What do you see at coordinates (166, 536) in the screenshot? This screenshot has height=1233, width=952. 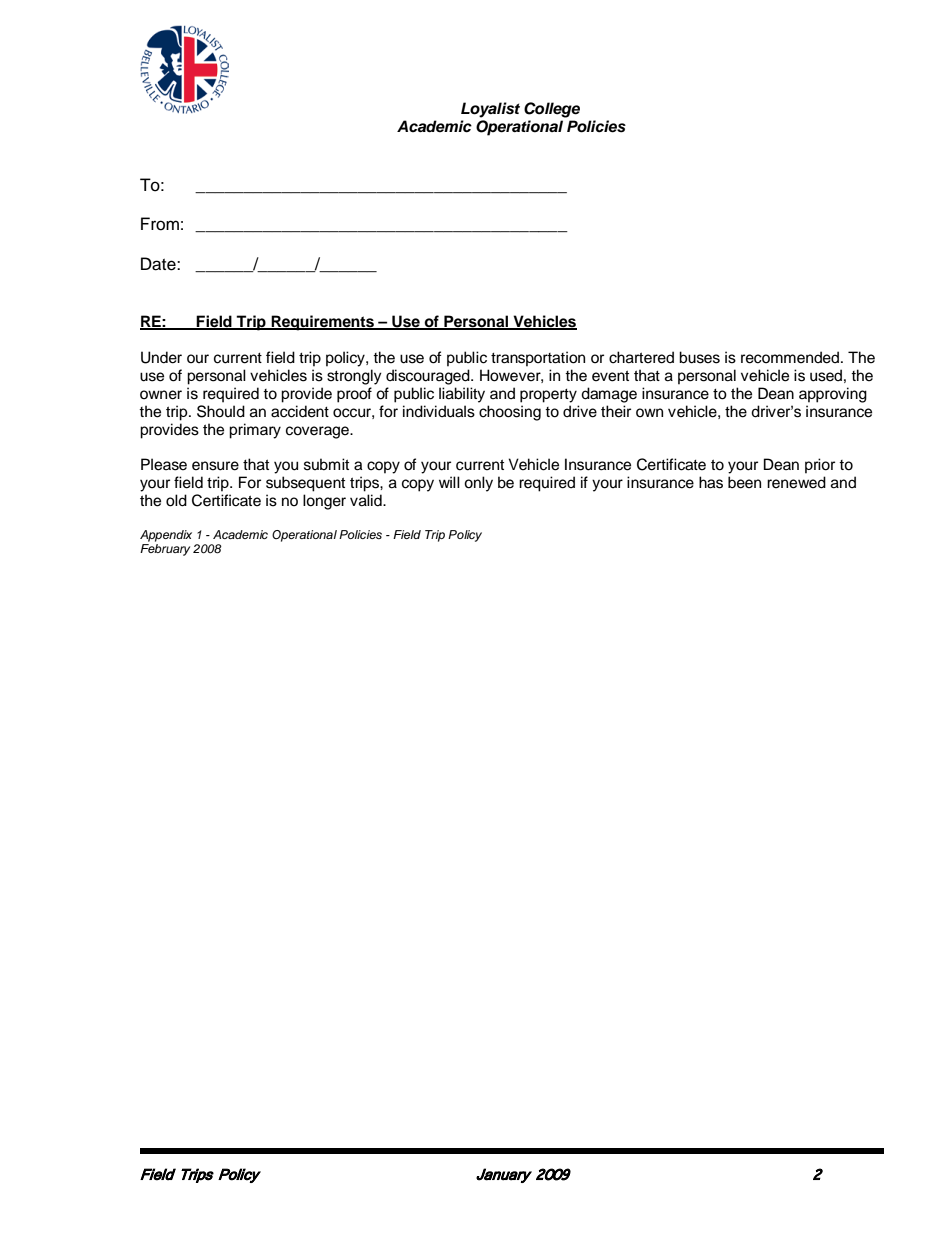 I see `Appendix` at bounding box center [166, 536].
